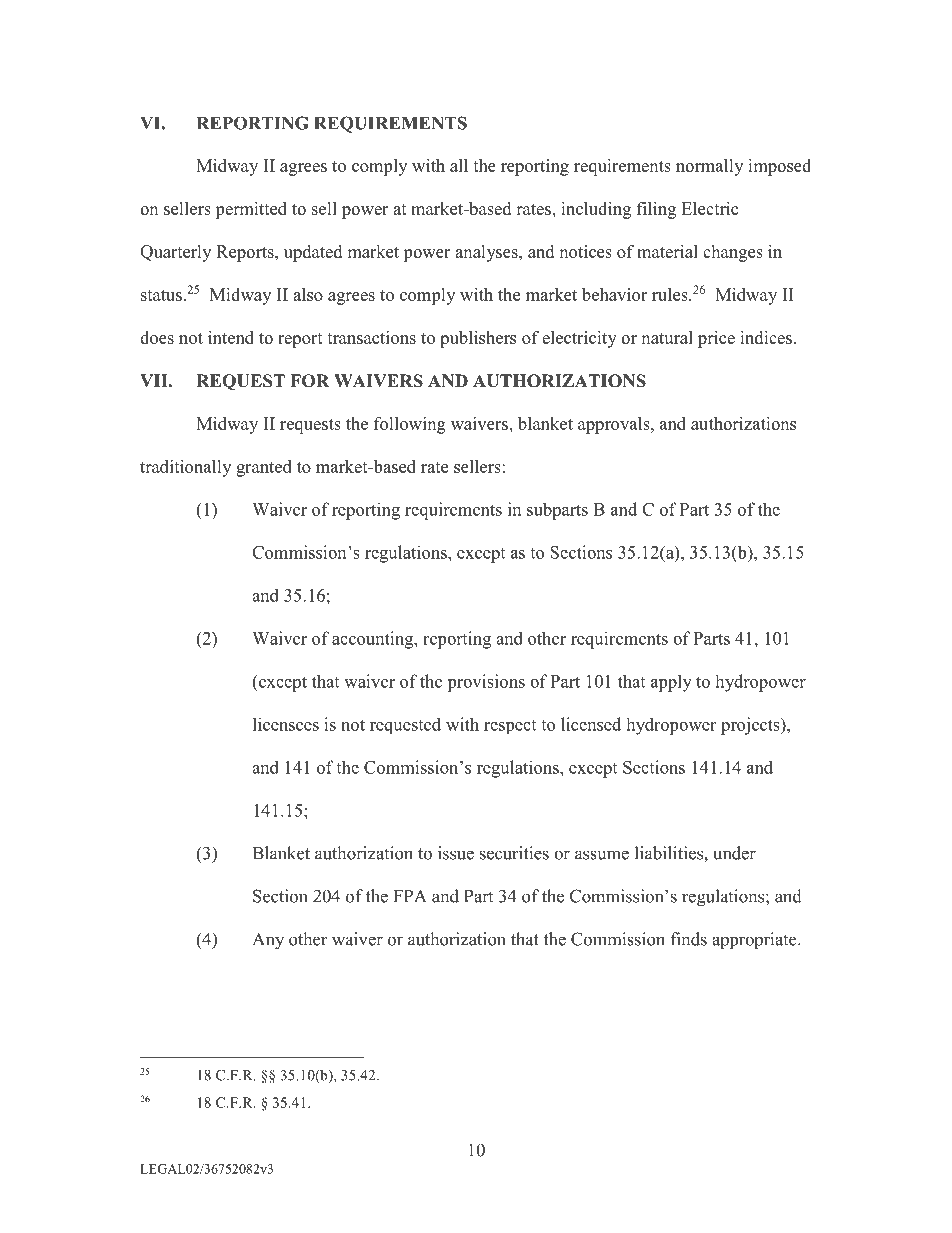 The image size is (952, 1233). What do you see at coordinates (410, 896) in the screenshot?
I see `FPA` at bounding box center [410, 896].
